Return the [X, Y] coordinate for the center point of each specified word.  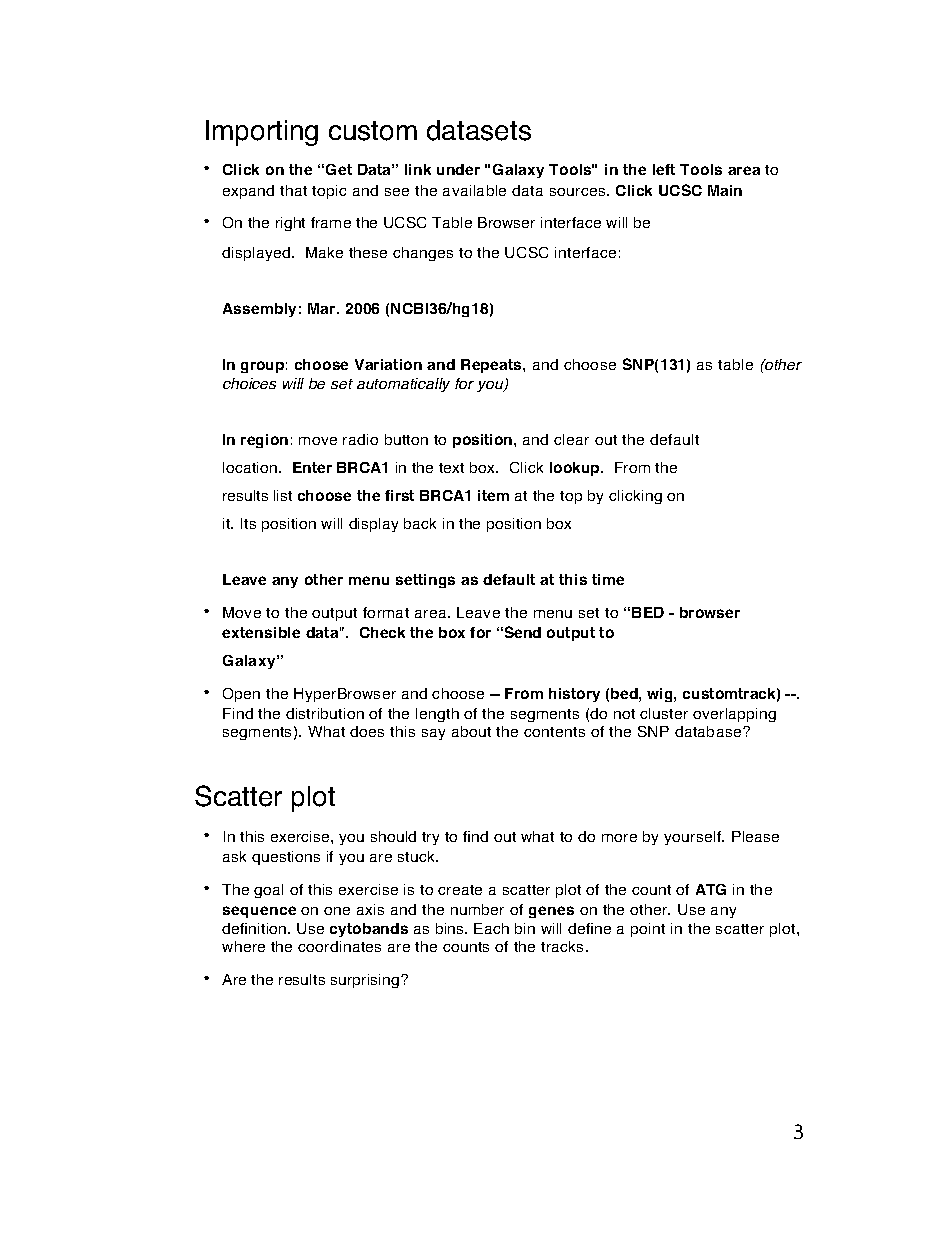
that [293, 190]
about [471, 731]
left [664, 169]
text [451, 468]
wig [661, 695]
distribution [325, 713]
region [264, 441]
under [458, 169]
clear [571, 439]
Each [491, 928]
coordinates [339, 946]
